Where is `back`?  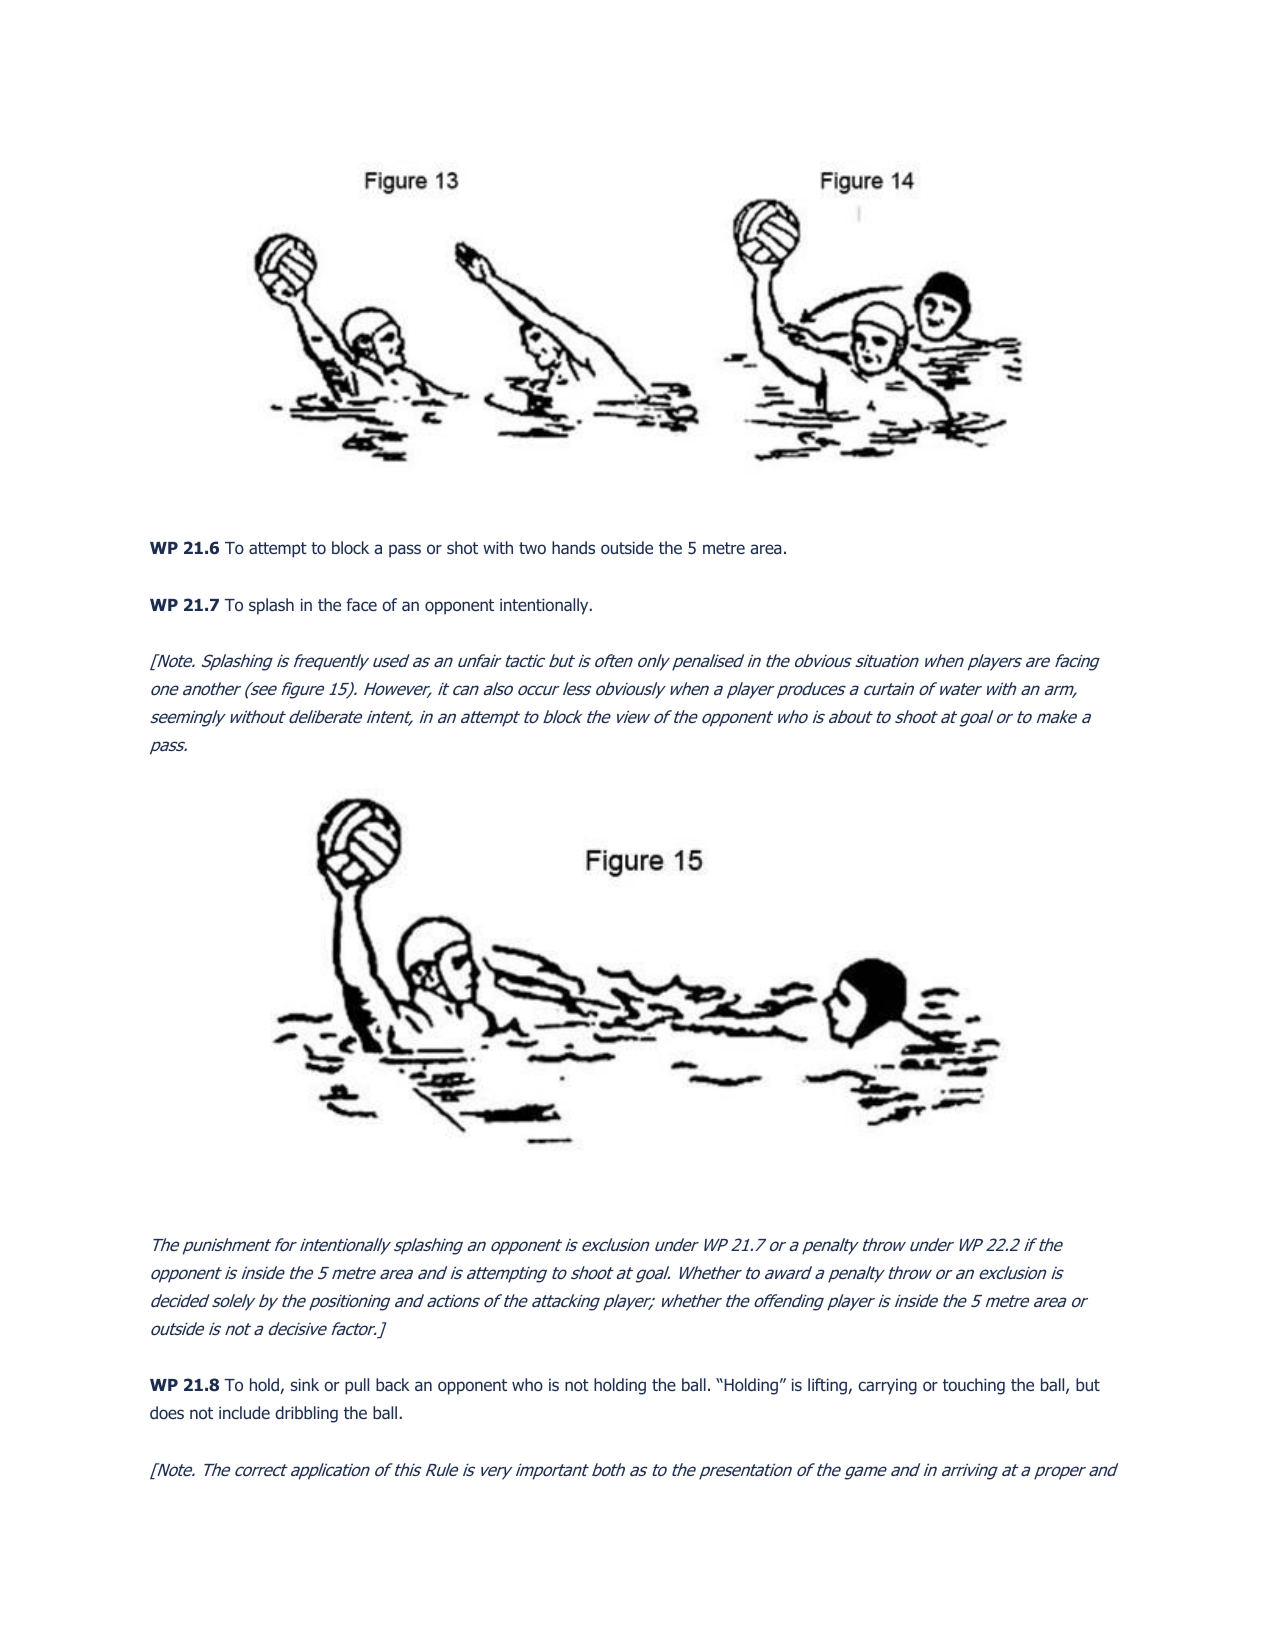
back is located at coordinates (393, 1384).
